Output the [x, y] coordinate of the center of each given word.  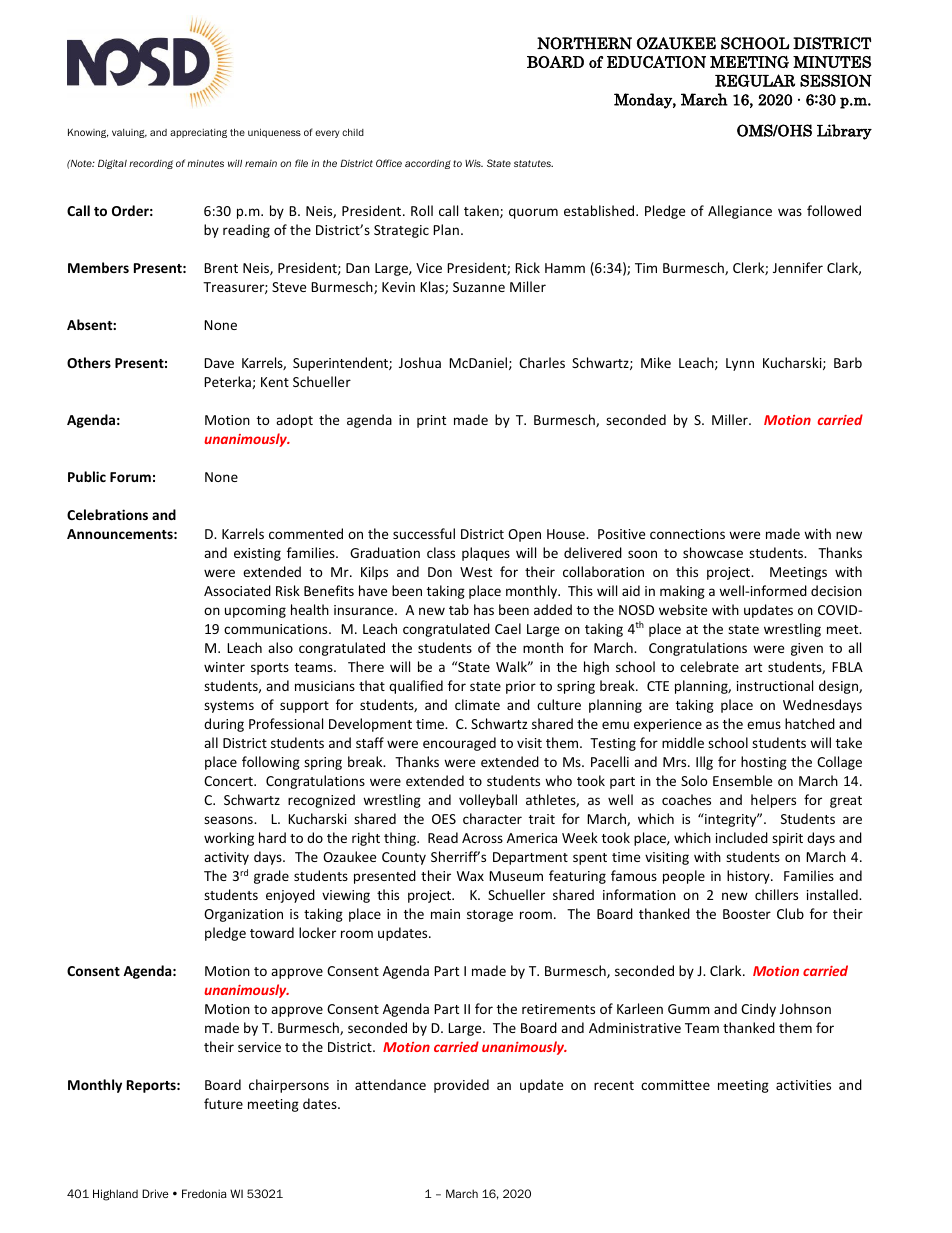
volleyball [488, 801]
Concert [229, 781]
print [431, 421]
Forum [130, 477]
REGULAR [755, 80]
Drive [155, 1193]
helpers [773, 801]
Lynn [740, 364]
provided [461, 1086]
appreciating [198, 133]
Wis [474, 163]
